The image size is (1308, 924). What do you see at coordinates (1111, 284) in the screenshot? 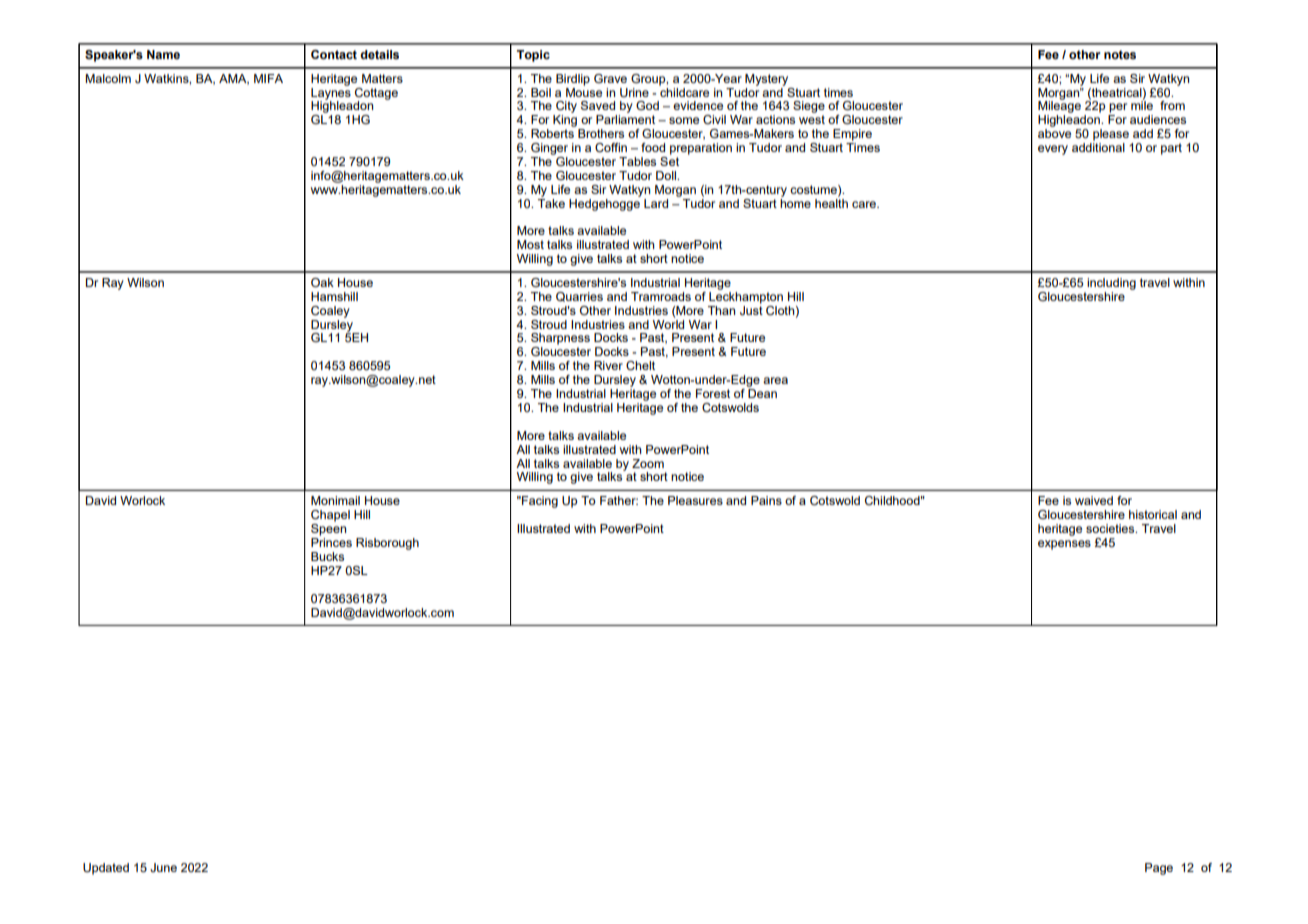
I see `including` at bounding box center [1111, 284].
